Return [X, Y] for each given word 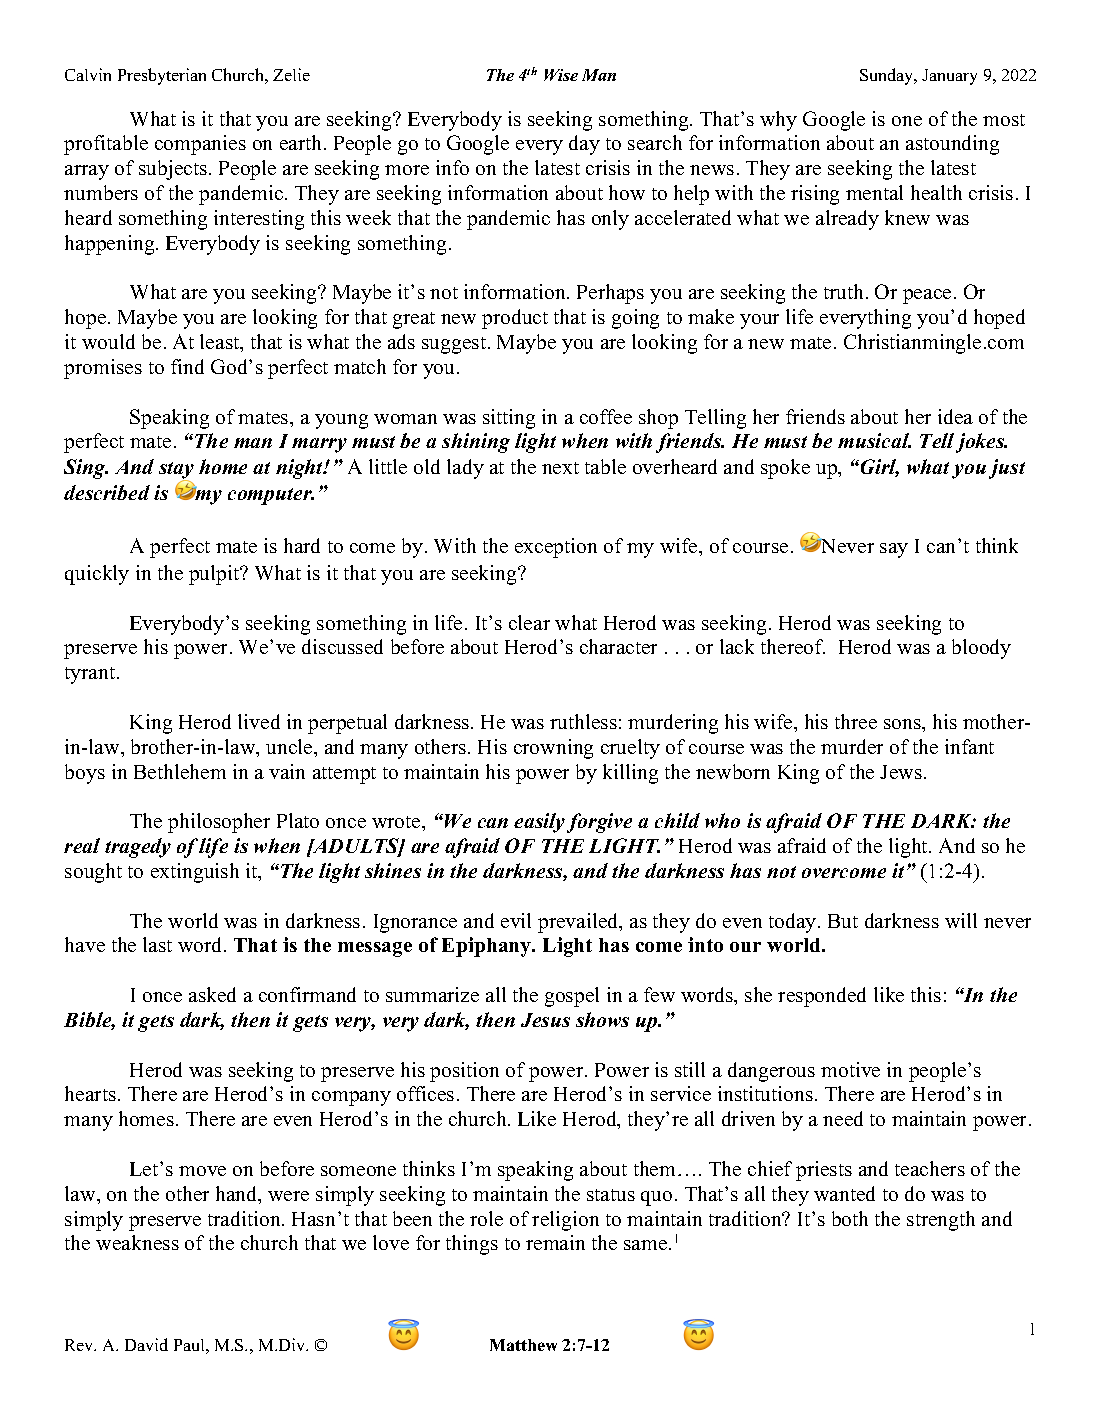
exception [556, 548]
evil [516, 920]
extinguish [195, 873]
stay [176, 471]
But [843, 921]
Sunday [888, 76]
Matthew [523, 1345]
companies [200, 145]
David [146, 1344]
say [894, 550]
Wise [561, 75]
